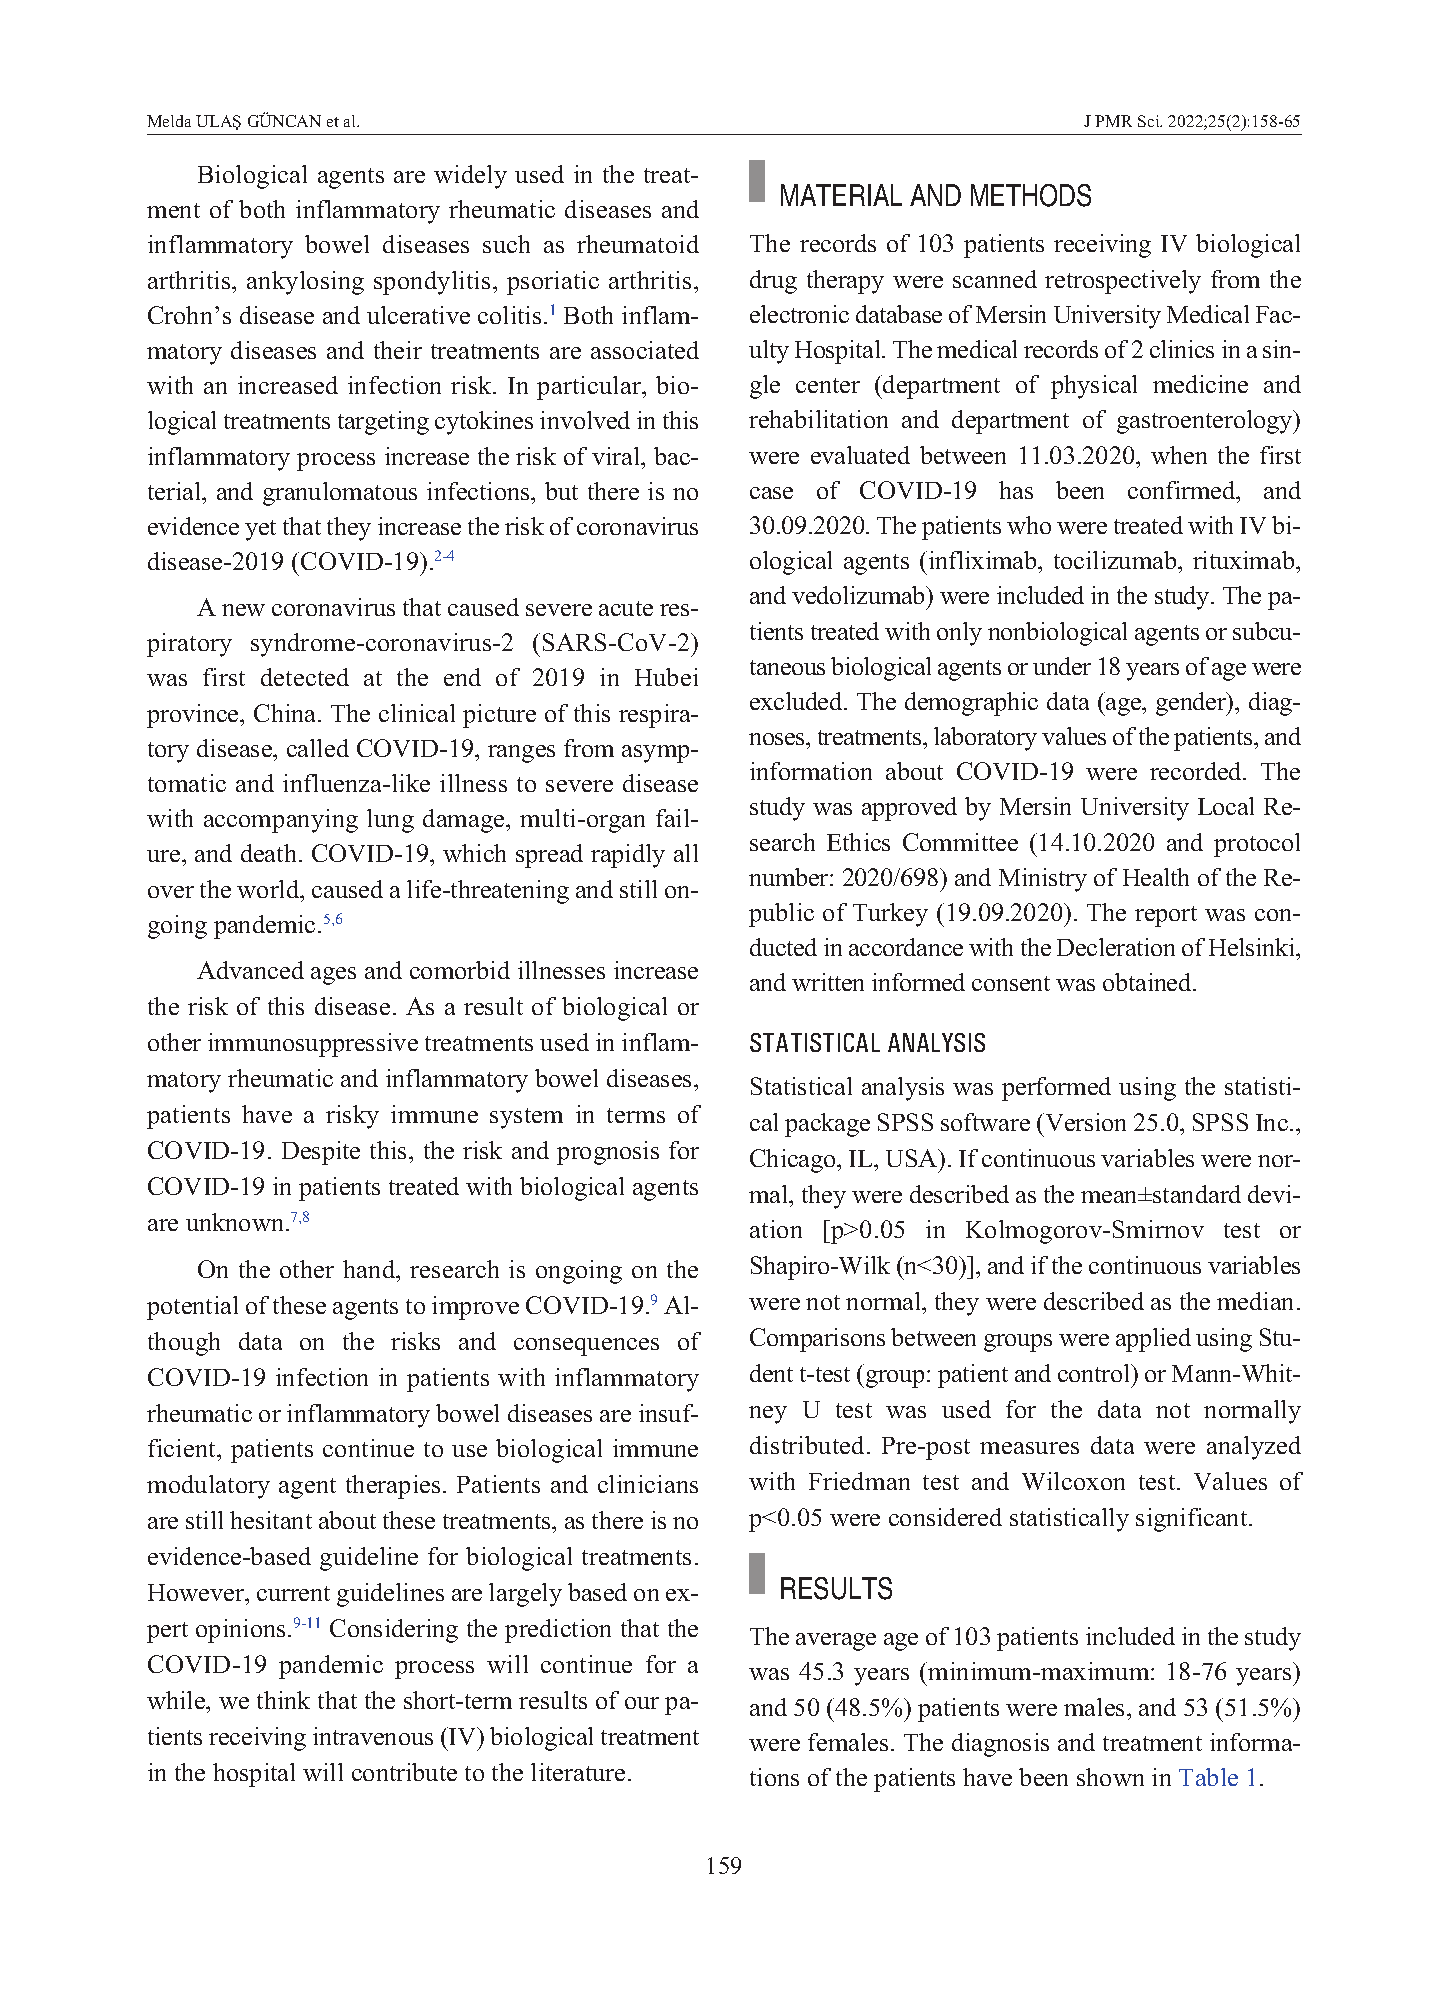 The height and width of the document is (2005, 1449). What do you see at coordinates (305, 283) in the document?
I see `ankylosing` at bounding box center [305, 283].
